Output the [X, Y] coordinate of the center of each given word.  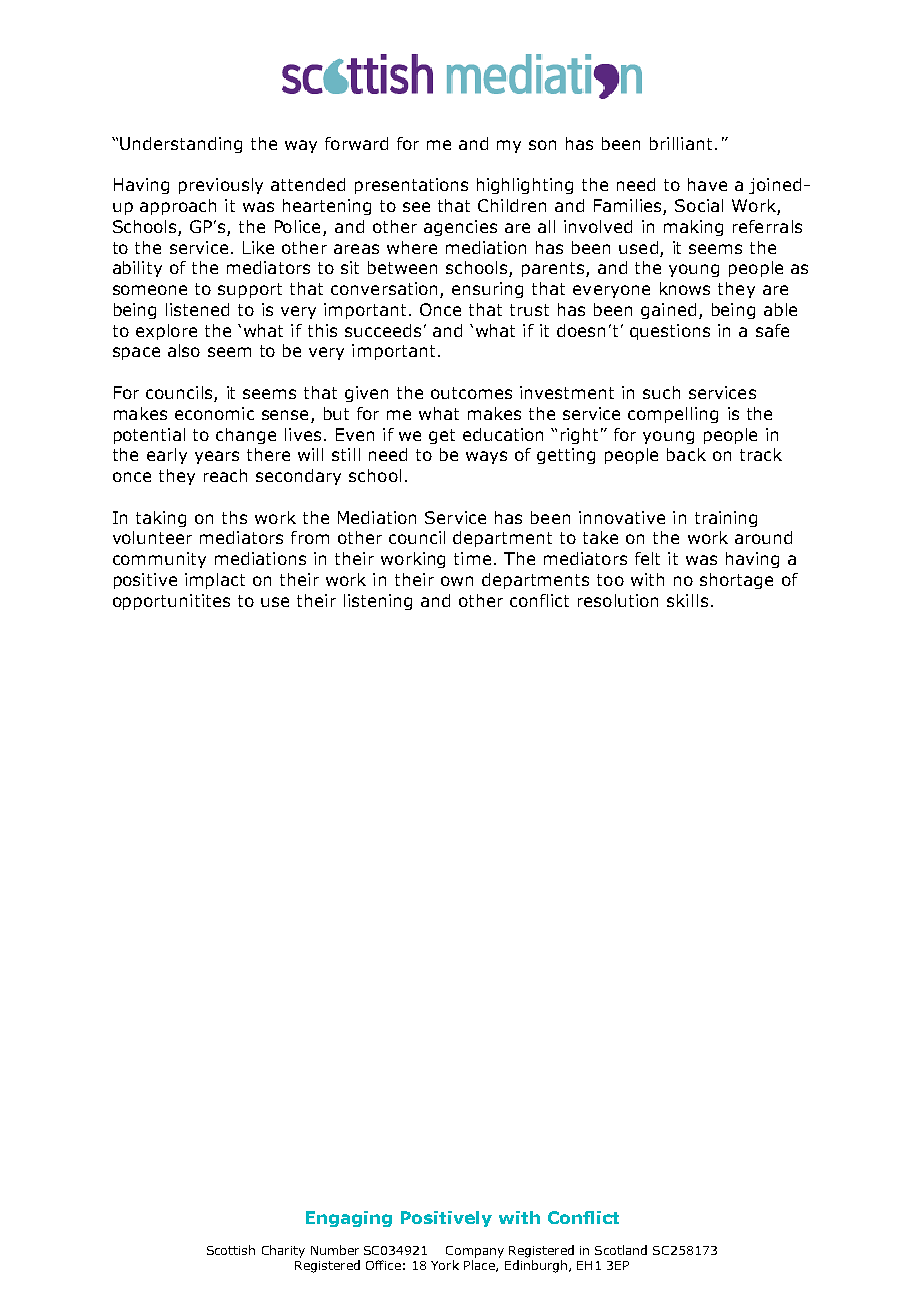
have [707, 184]
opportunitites [171, 602]
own [457, 581]
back [686, 454]
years [217, 457]
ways [486, 457]
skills [687, 600]
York [445, 1265]
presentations [411, 186]
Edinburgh [536, 1266]
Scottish [231, 1250]
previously [221, 186]
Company [475, 1252]
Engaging [349, 1219]
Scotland [621, 1250]
